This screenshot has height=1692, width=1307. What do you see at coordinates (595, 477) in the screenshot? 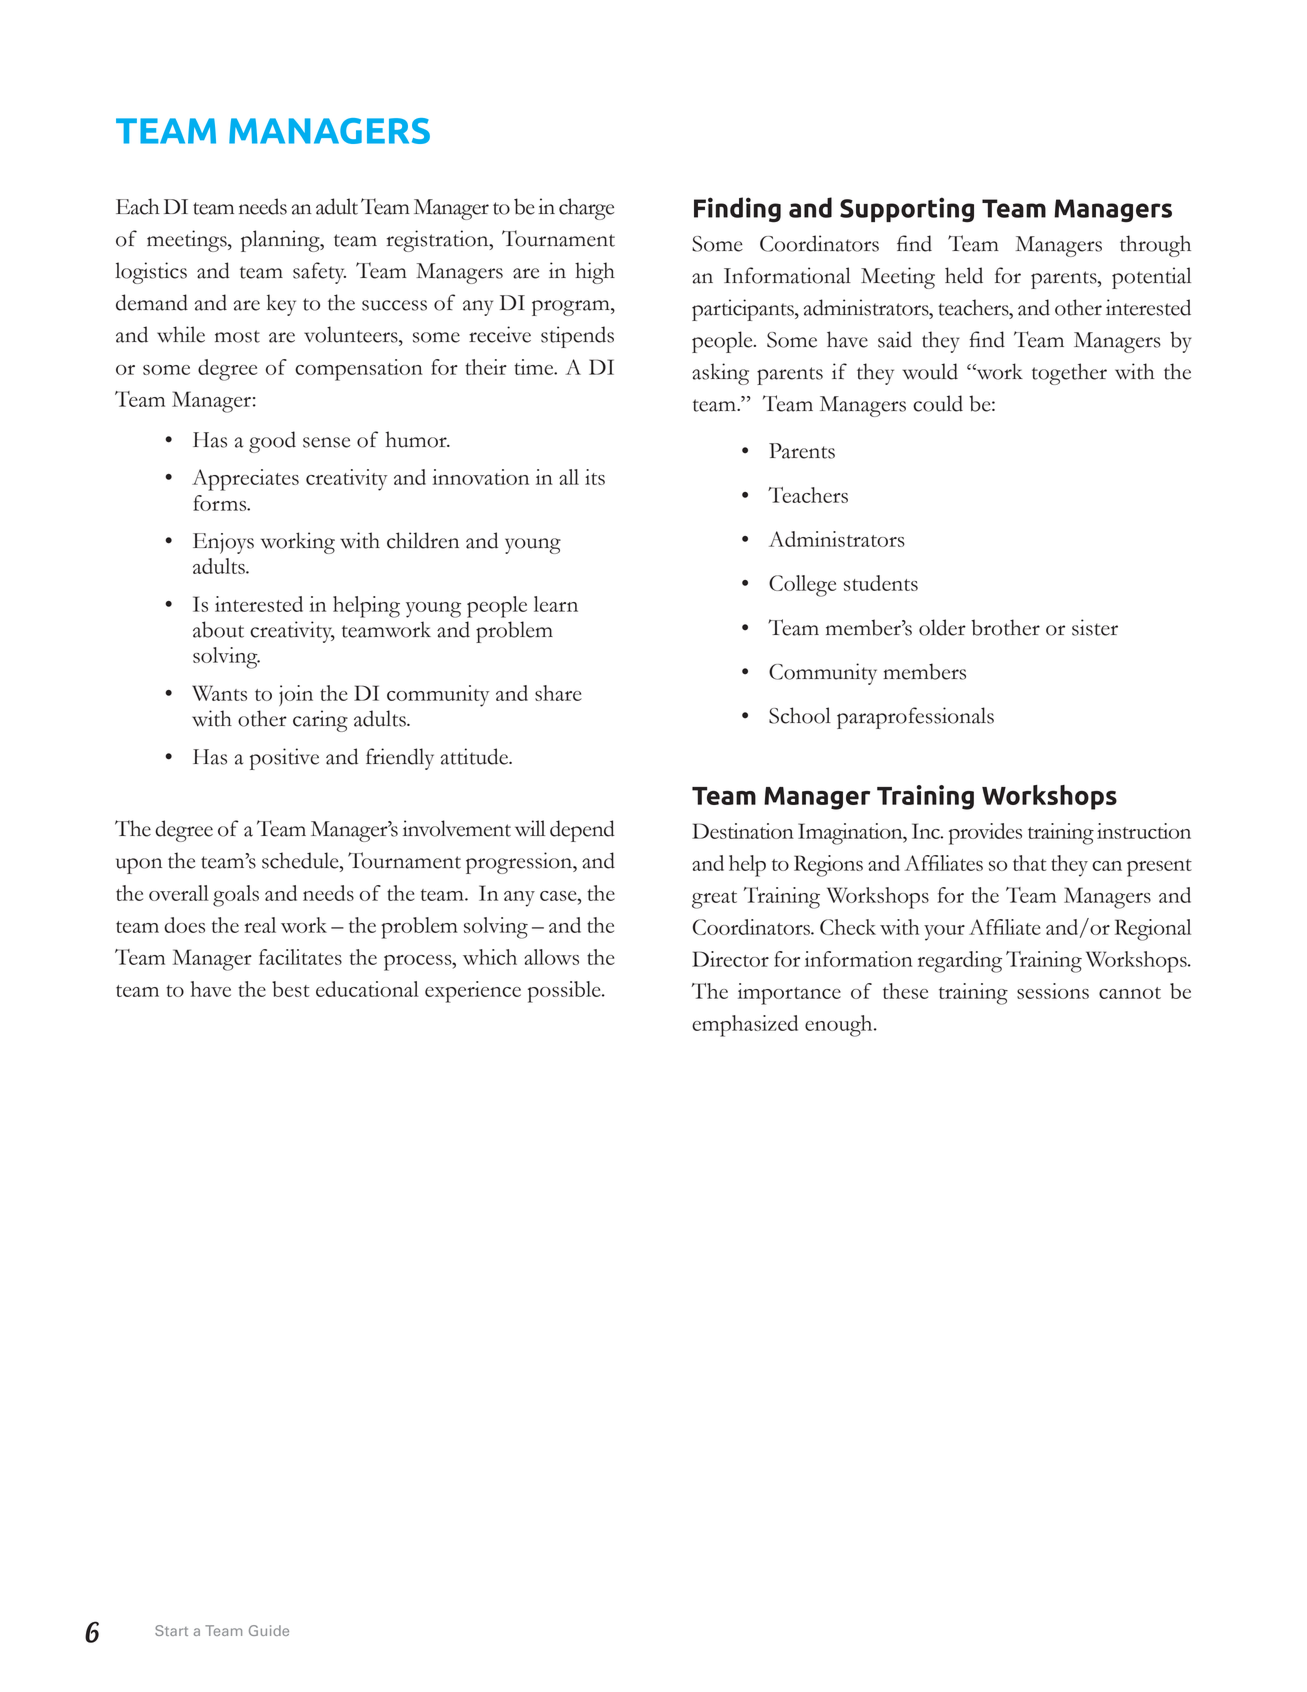
I see `its` at bounding box center [595, 477].
